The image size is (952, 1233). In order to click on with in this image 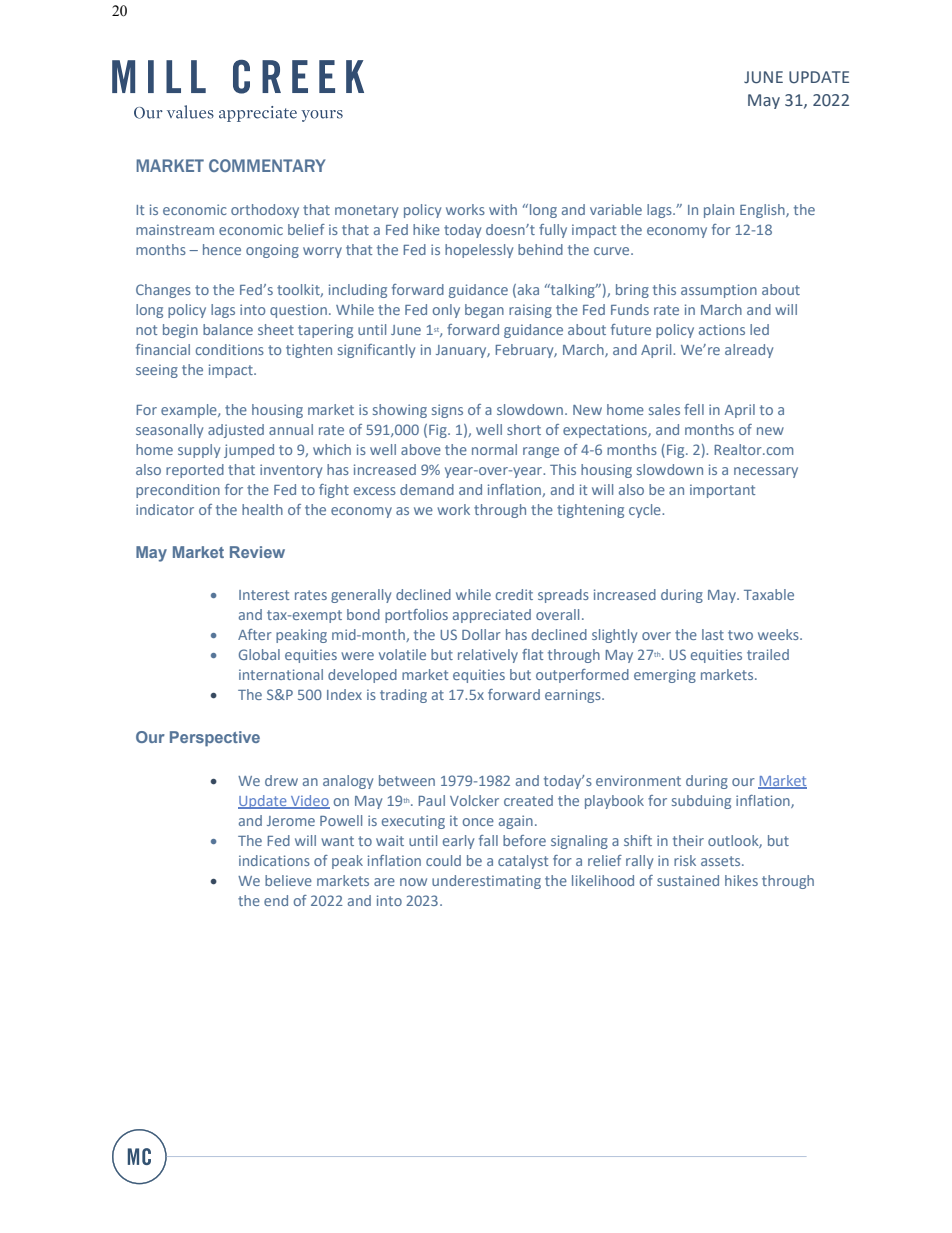, I will do `click(503, 209)`.
